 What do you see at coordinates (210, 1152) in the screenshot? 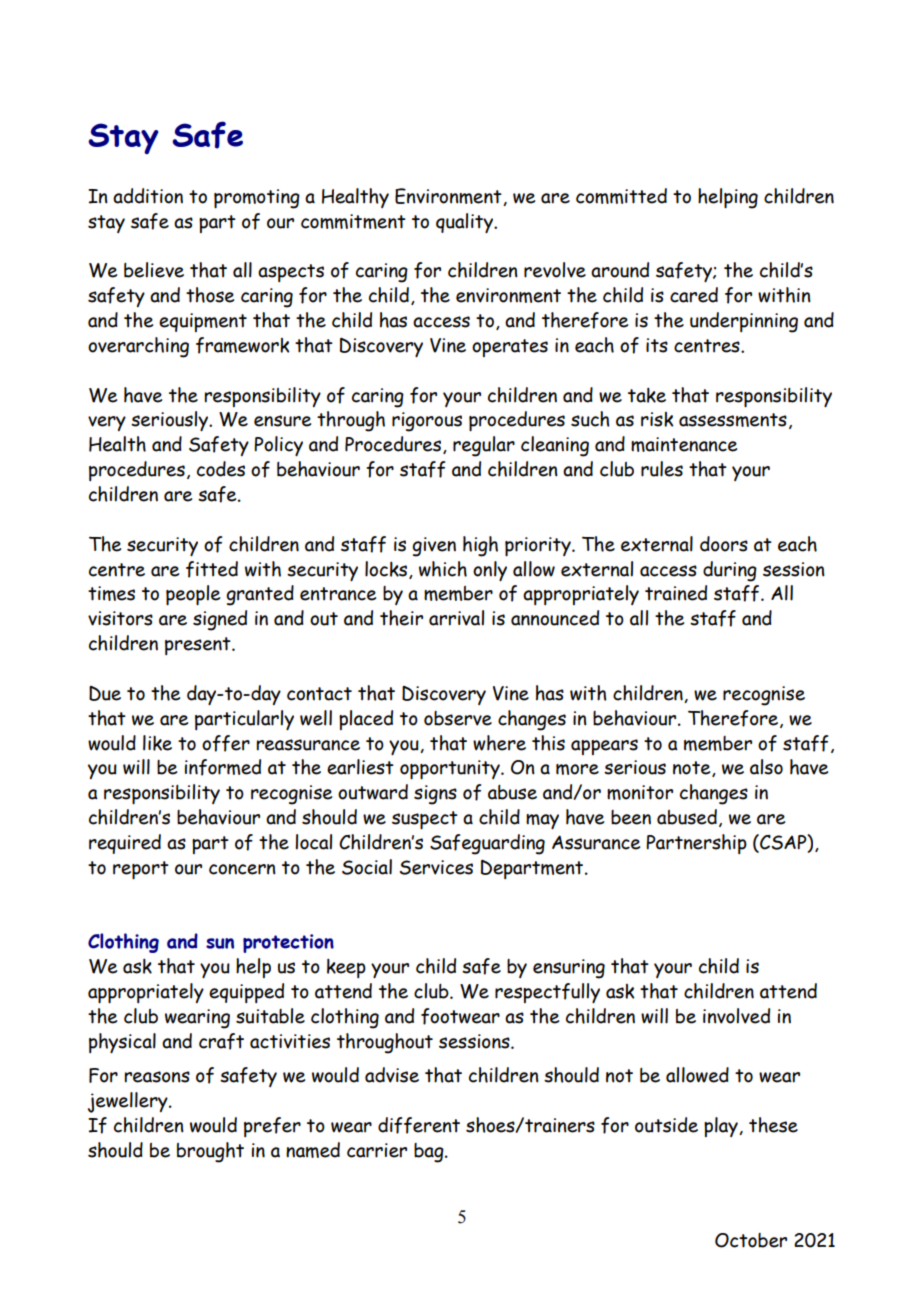
I see `brought` at bounding box center [210, 1152].
